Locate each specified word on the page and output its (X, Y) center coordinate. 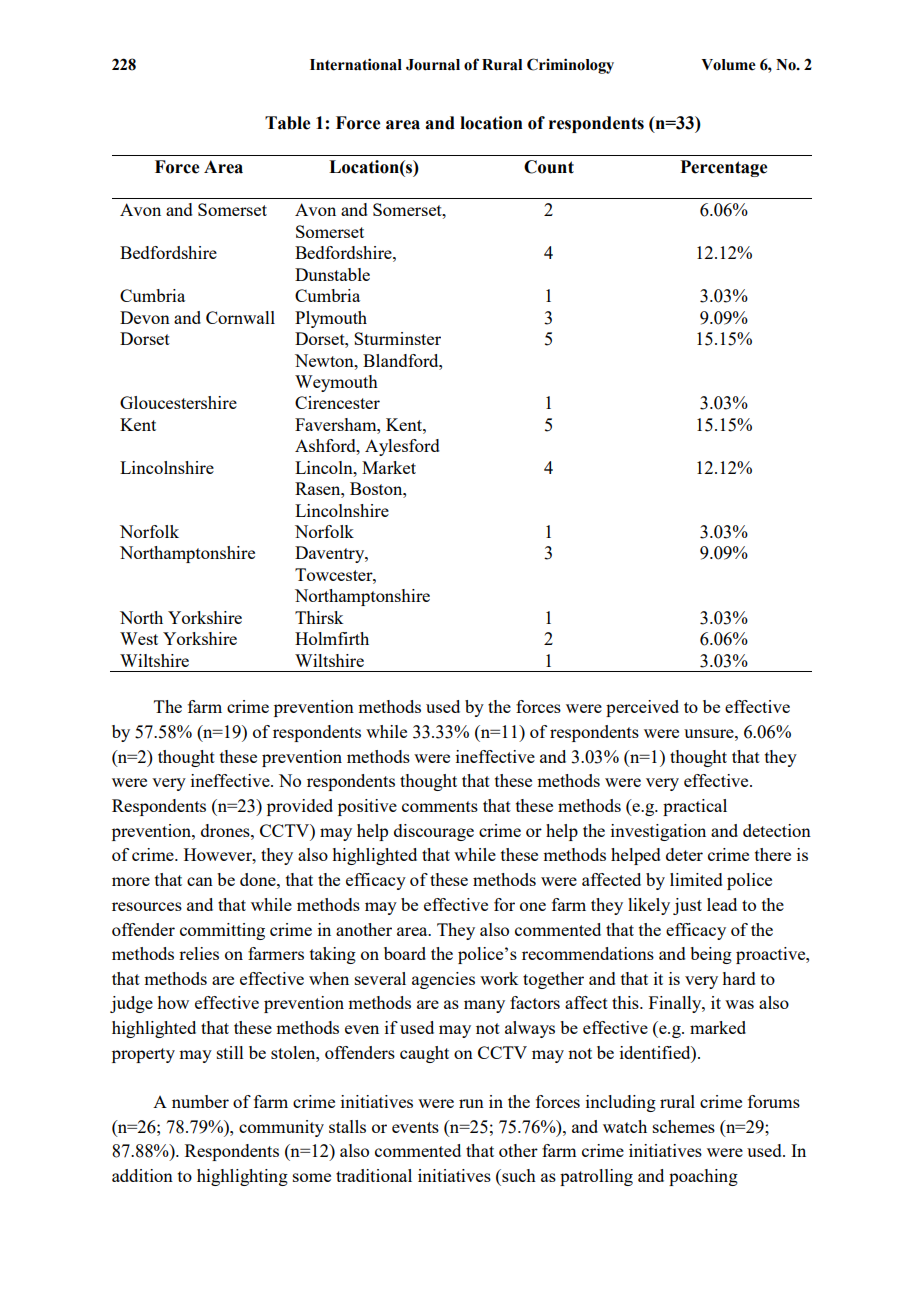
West (139, 638)
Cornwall (240, 317)
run (471, 1103)
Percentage (723, 168)
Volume (728, 65)
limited (696, 879)
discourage (434, 832)
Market (389, 467)
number (200, 1101)
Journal (433, 65)
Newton (325, 360)
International (356, 64)
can (200, 881)
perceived (642, 708)
